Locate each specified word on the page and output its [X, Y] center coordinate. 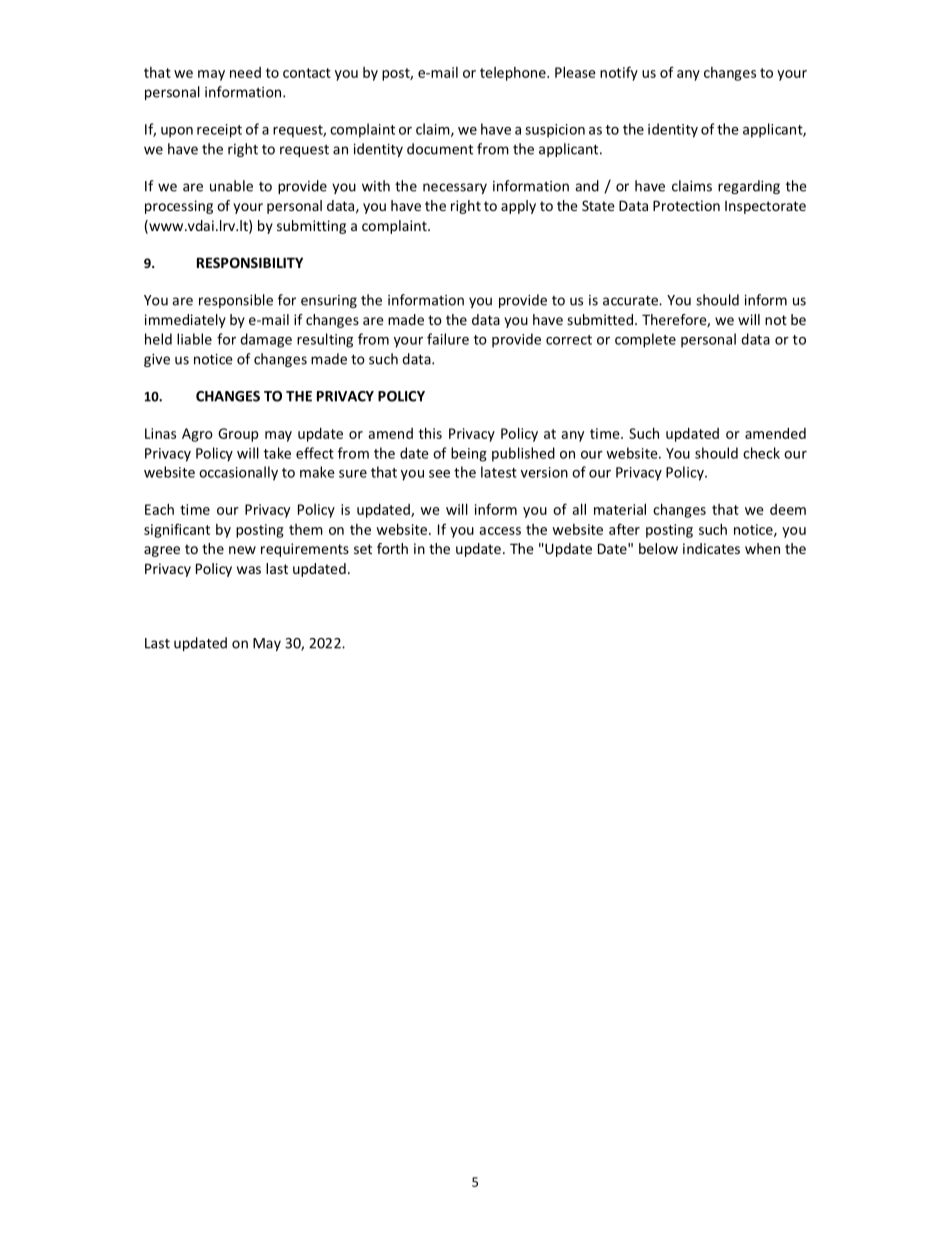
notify [619, 73]
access [500, 531]
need [245, 72]
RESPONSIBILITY [250, 262]
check [761, 453]
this [430, 433]
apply [518, 207]
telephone [514, 74]
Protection [686, 205]
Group [238, 435]
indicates [711, 548]
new [242, 550]
